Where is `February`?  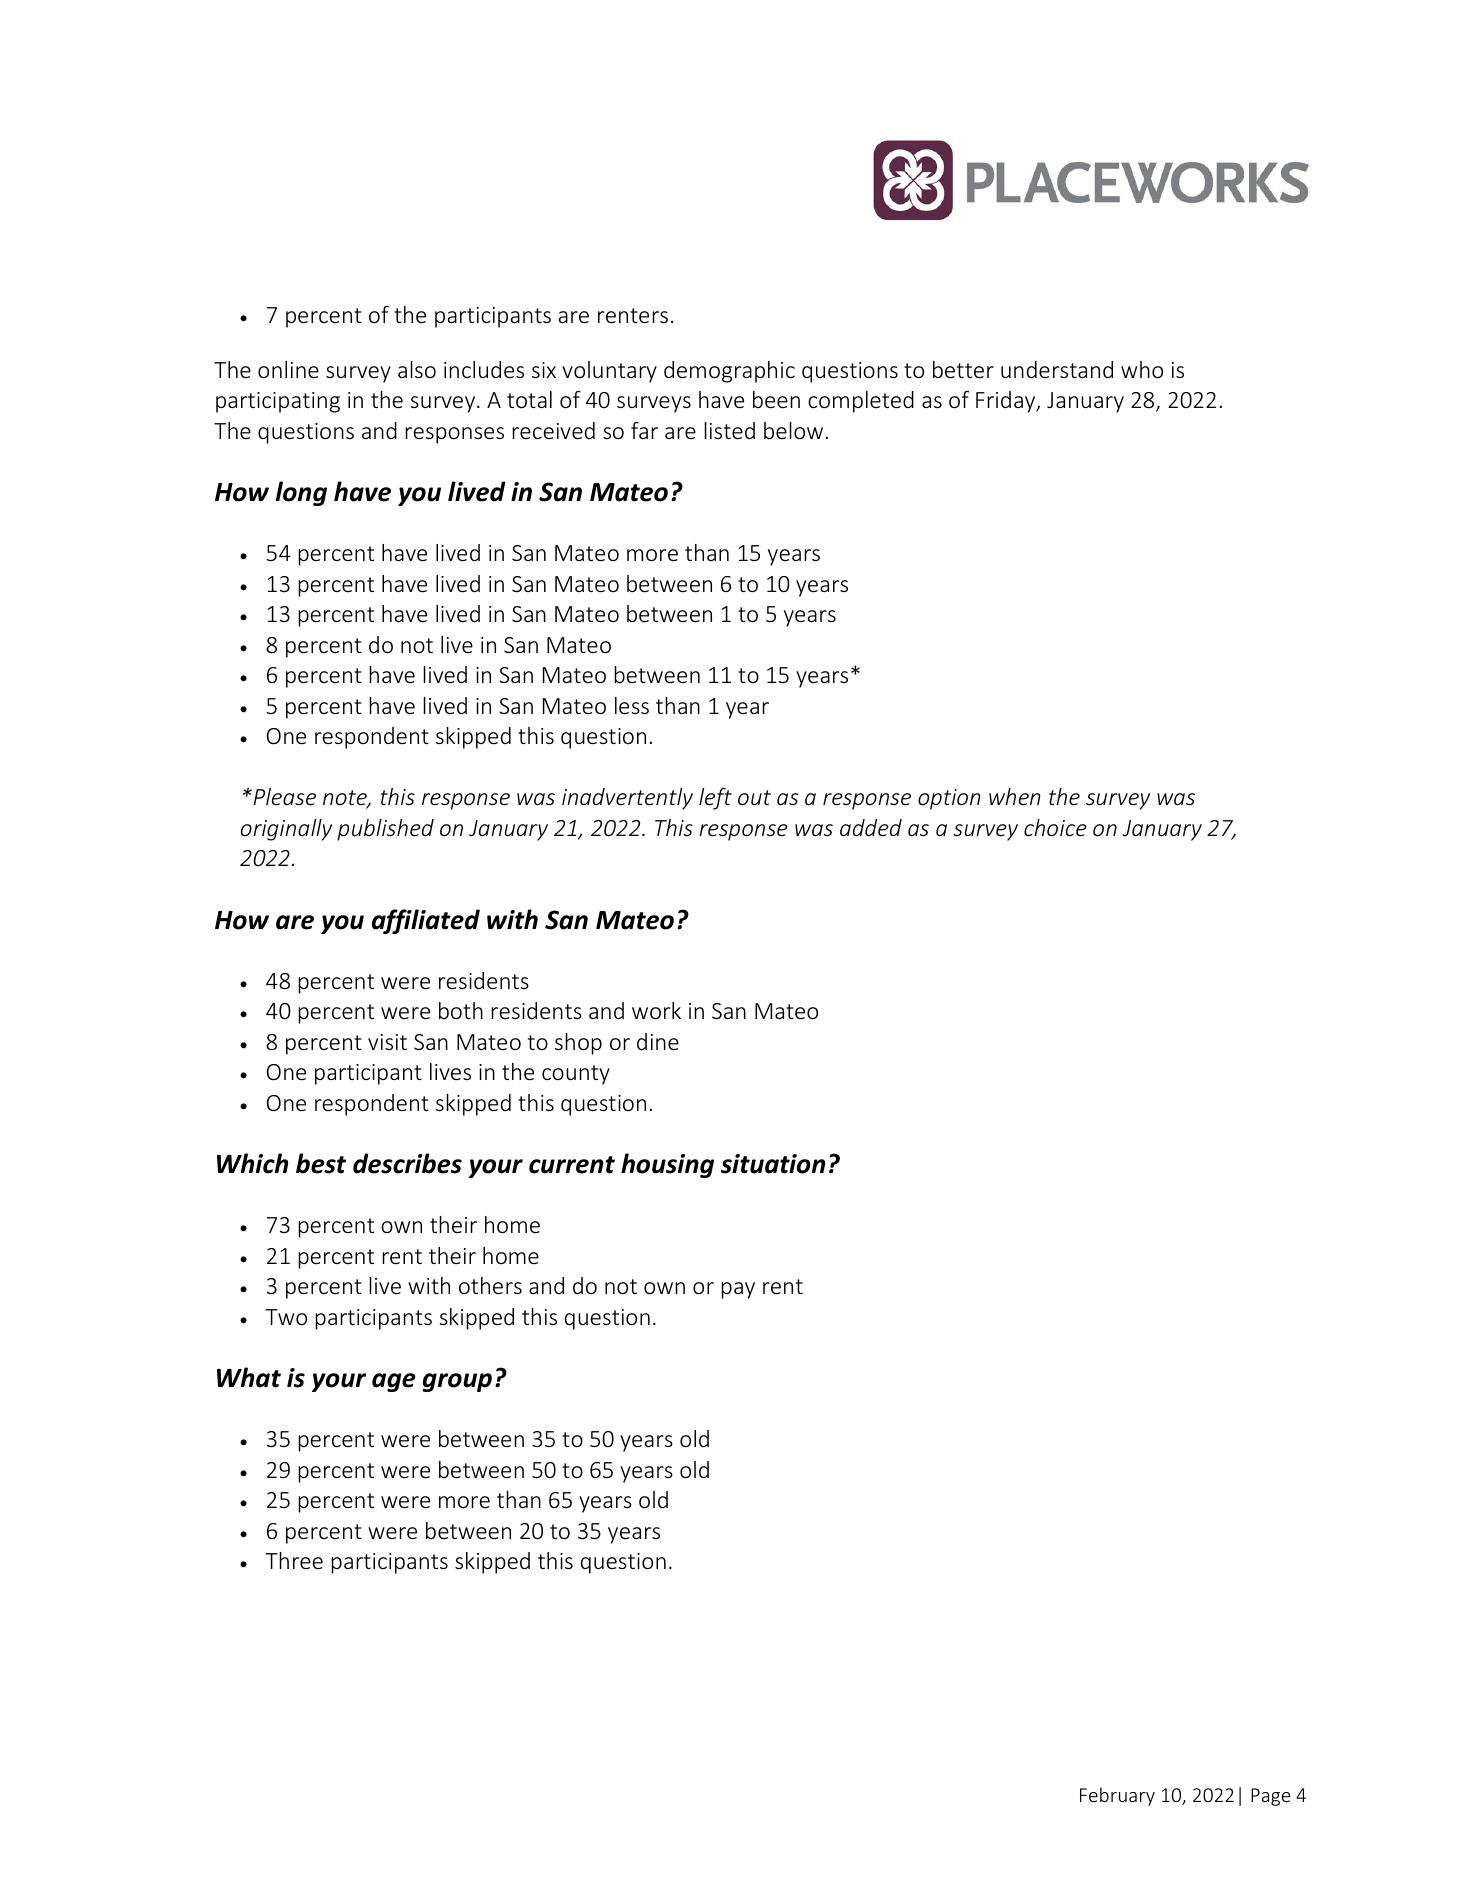
February is located at coordinates (1117, 1796).
